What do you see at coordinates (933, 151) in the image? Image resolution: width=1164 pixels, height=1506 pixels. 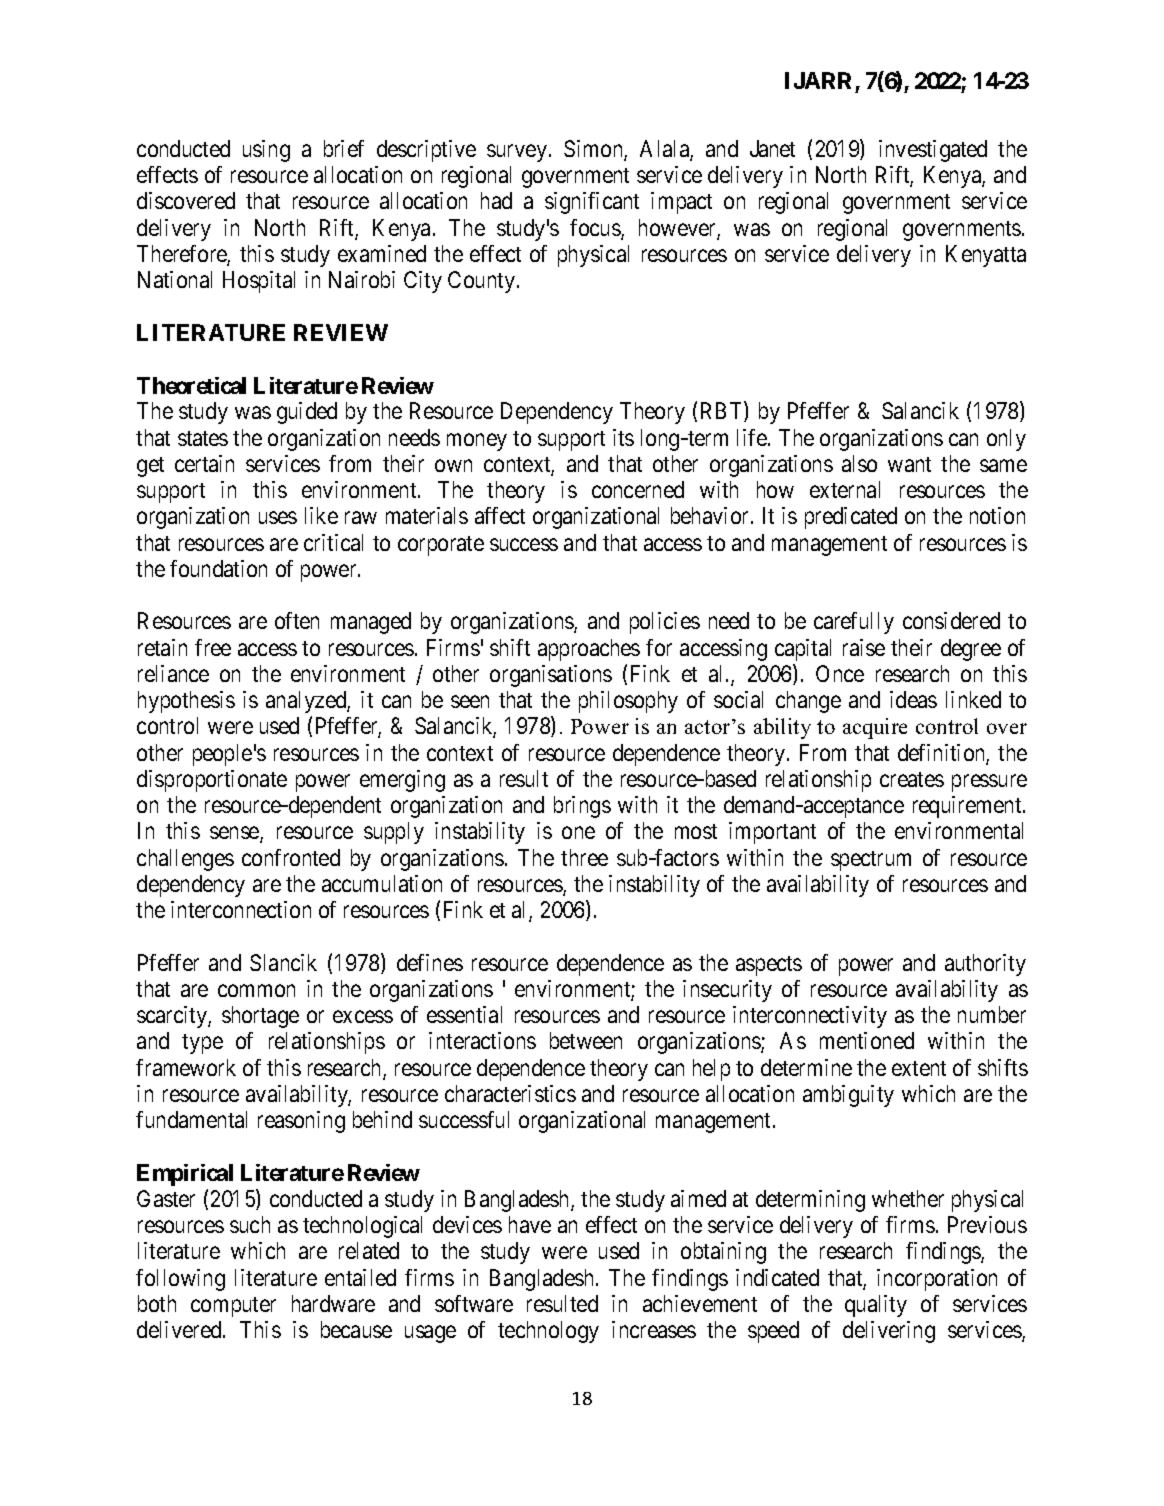 I see `investigated` at bounding box center [933, 151].
